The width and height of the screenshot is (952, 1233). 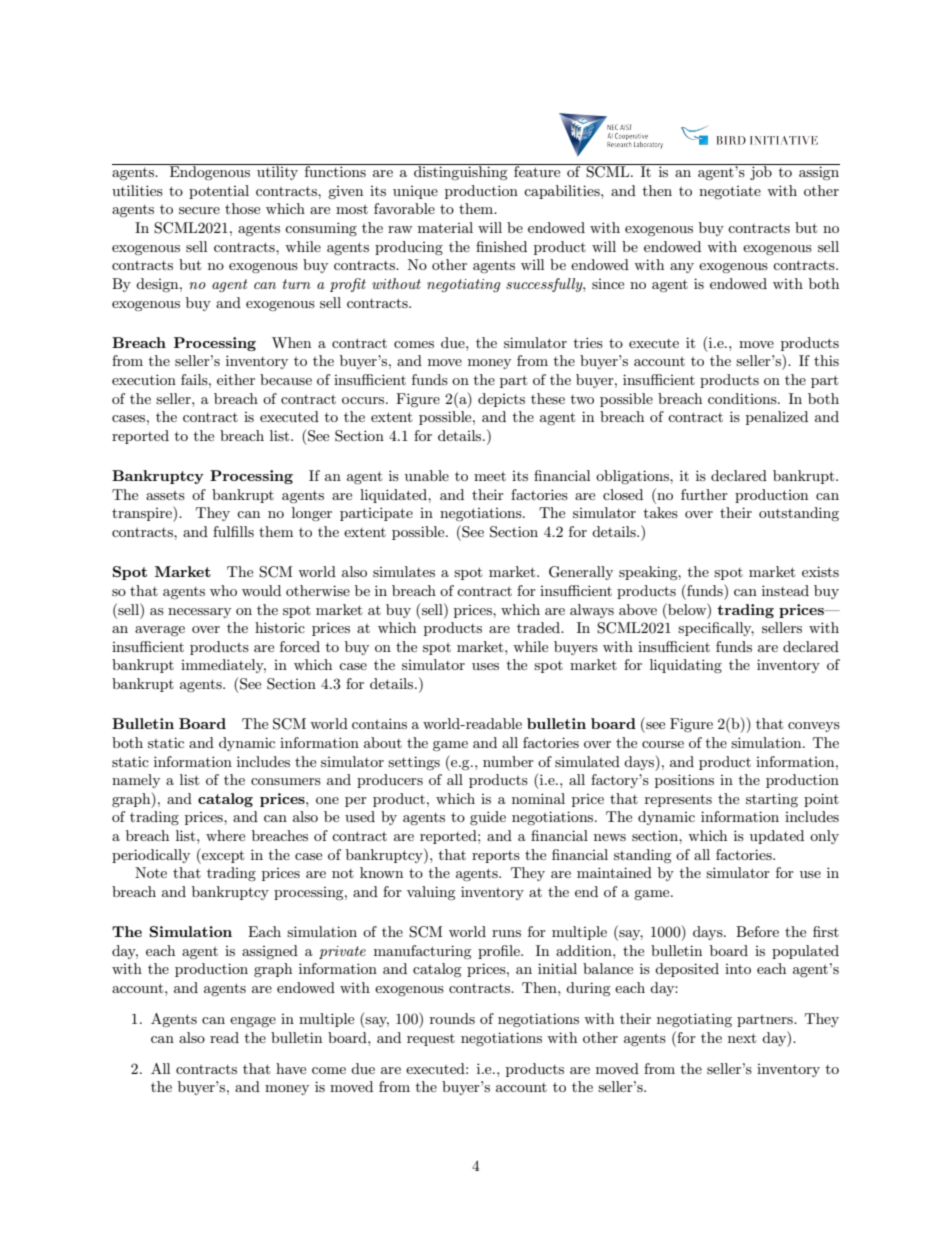 What do you see at coordinates (286, 781) in the screenshot?
I see `consumers` at bounding box center [286, 781].
